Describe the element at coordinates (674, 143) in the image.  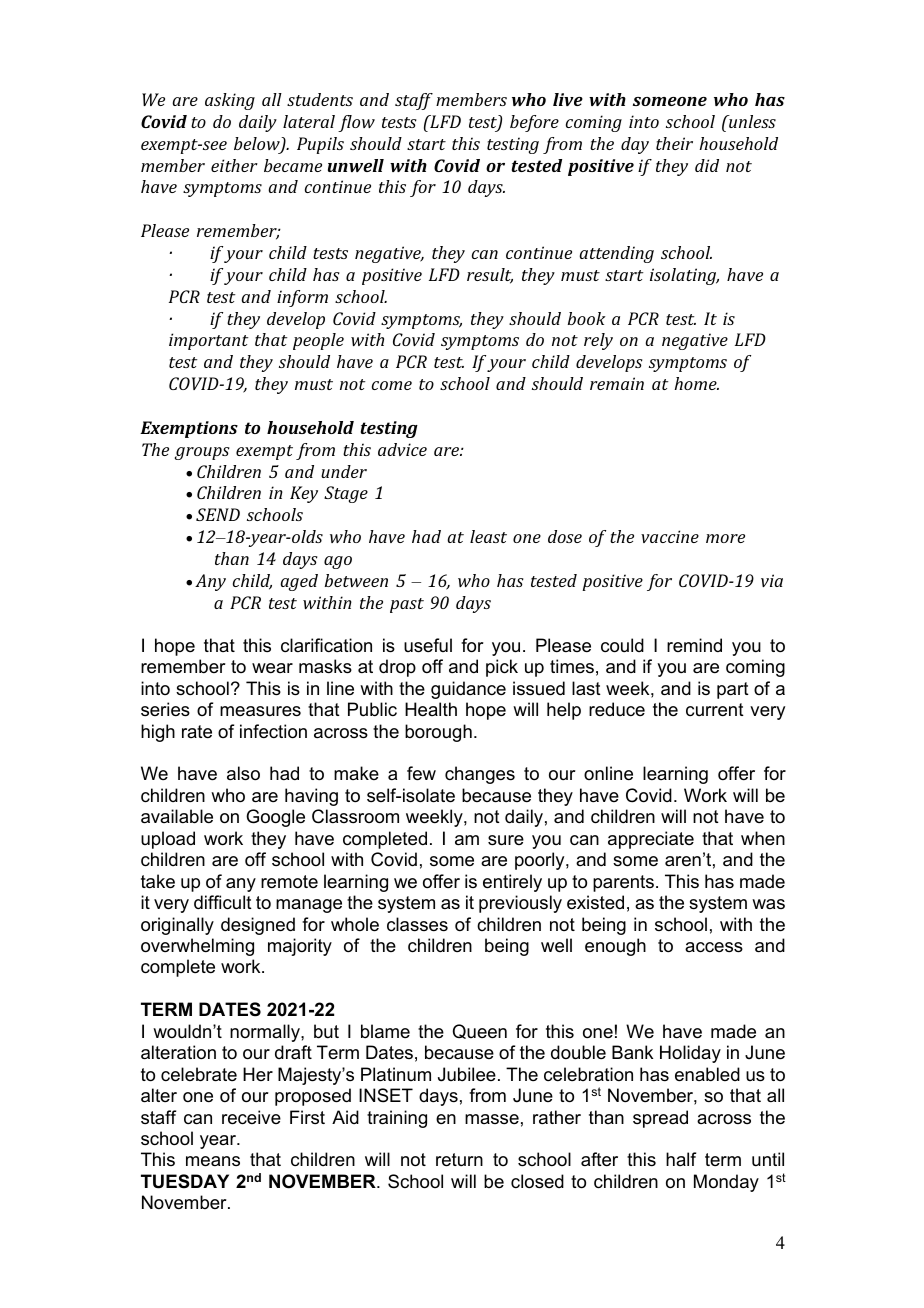
I see `their` at that location.
